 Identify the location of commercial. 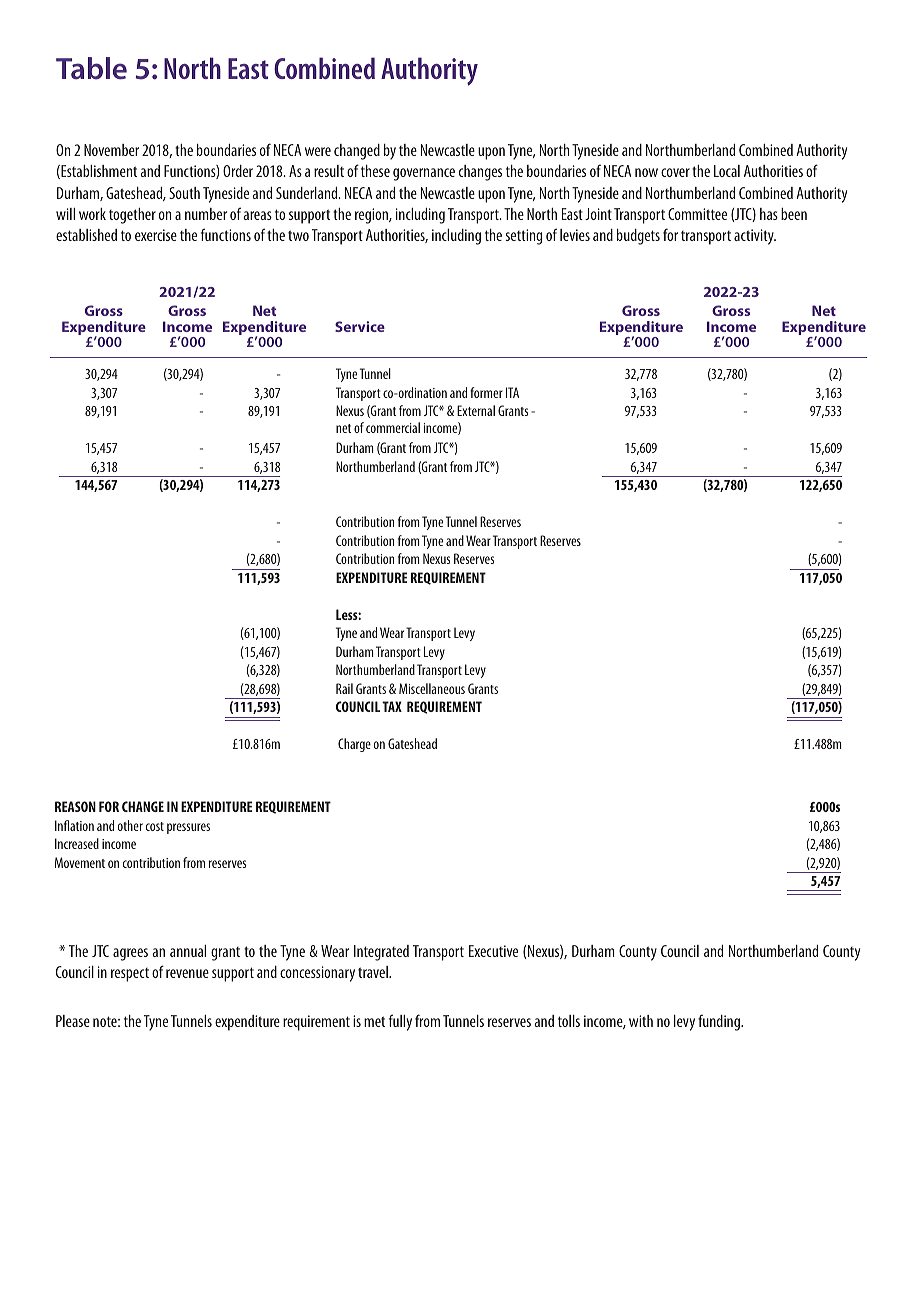
(393, 427).
